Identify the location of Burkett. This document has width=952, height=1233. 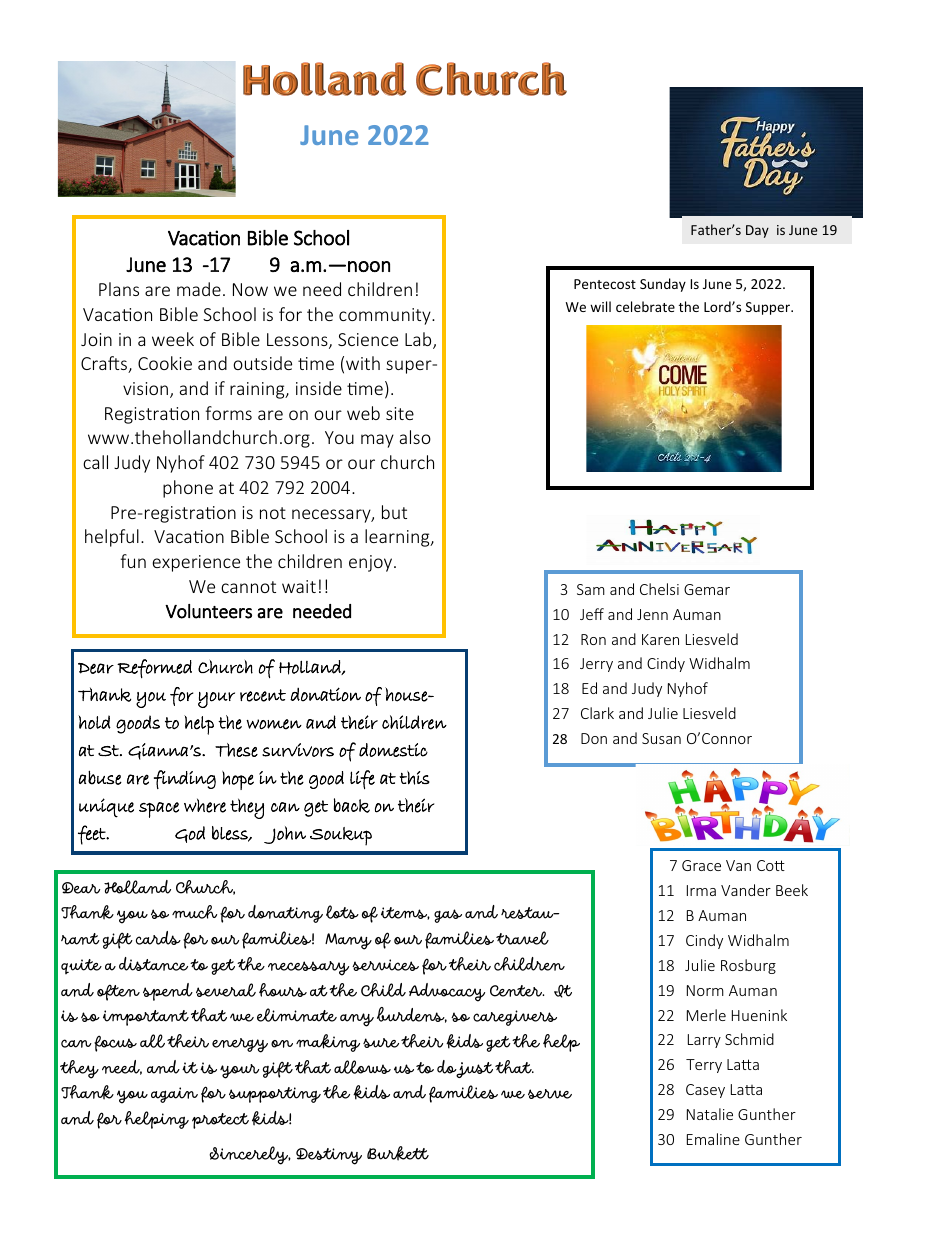
(398, 1153).
